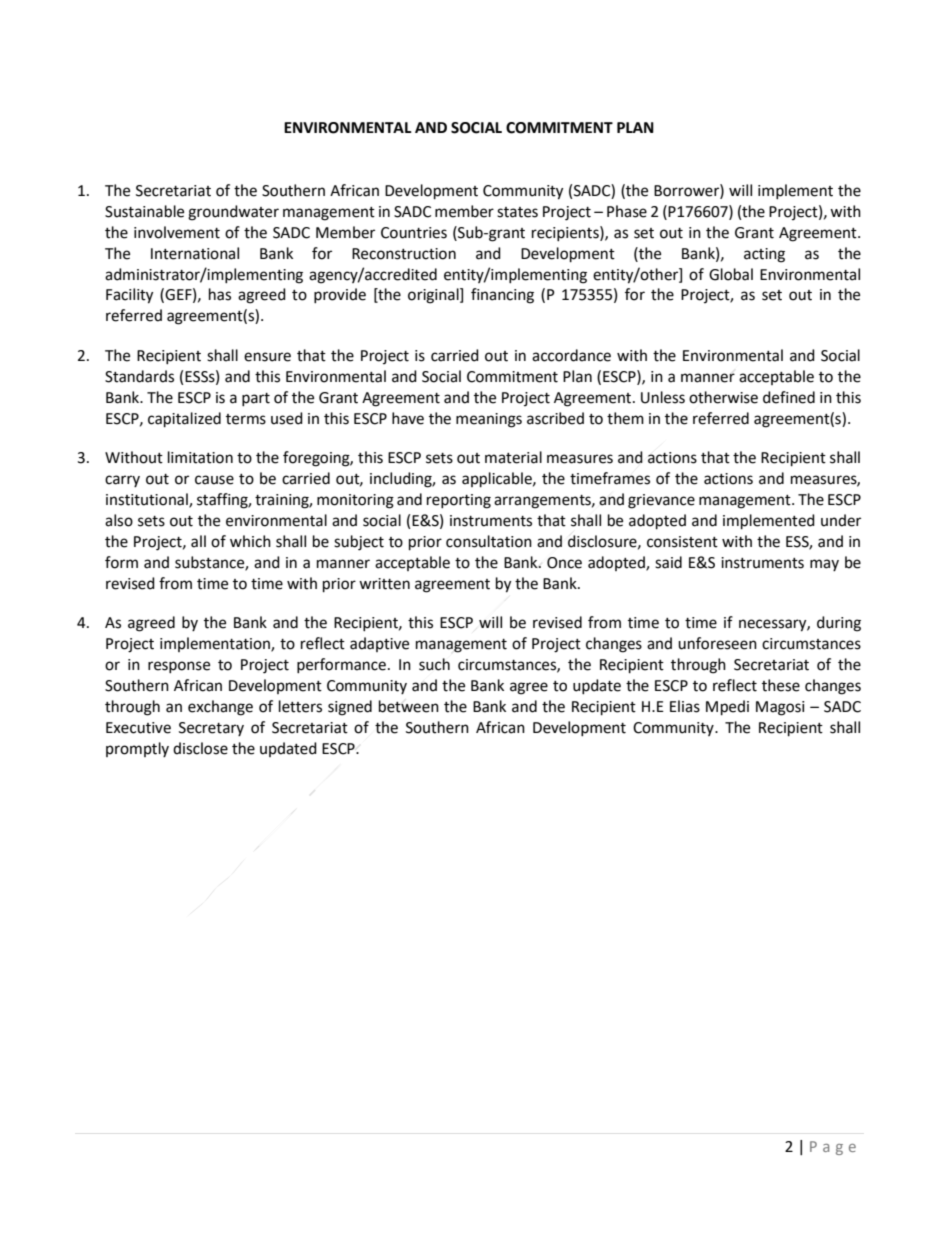  I want to click on Elias, so click(685, 706).
